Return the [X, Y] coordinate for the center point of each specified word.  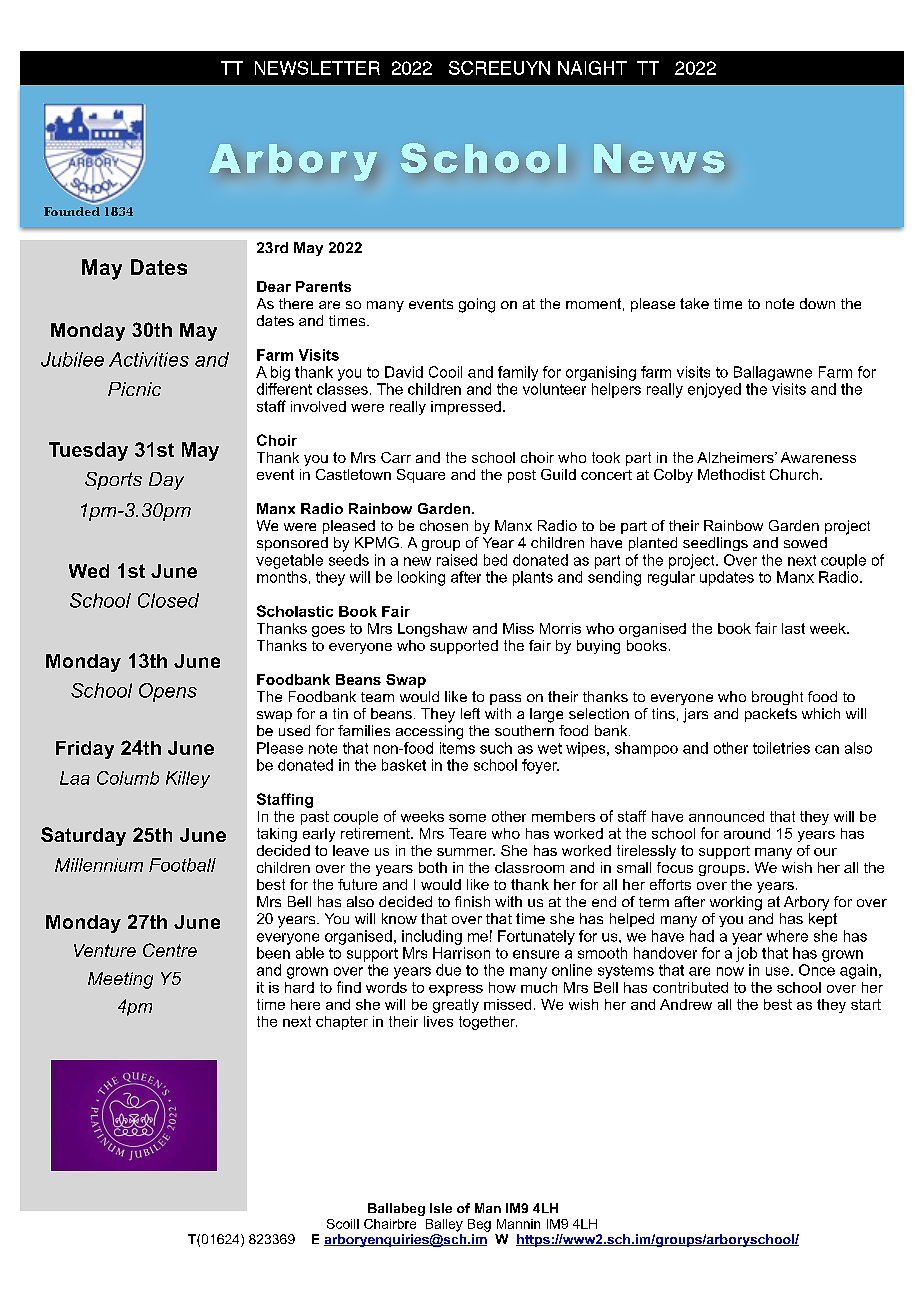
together [488, 1023]
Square [421, 476]
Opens [168, 692]
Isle [441, 1208]
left [470, 713]
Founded [72, 211]
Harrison [461, 953]
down [817, 303]
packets [771, 715]
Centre [170, 950]
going [477, 305]
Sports [113, 481]
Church [794, 474]
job [746, 954]
